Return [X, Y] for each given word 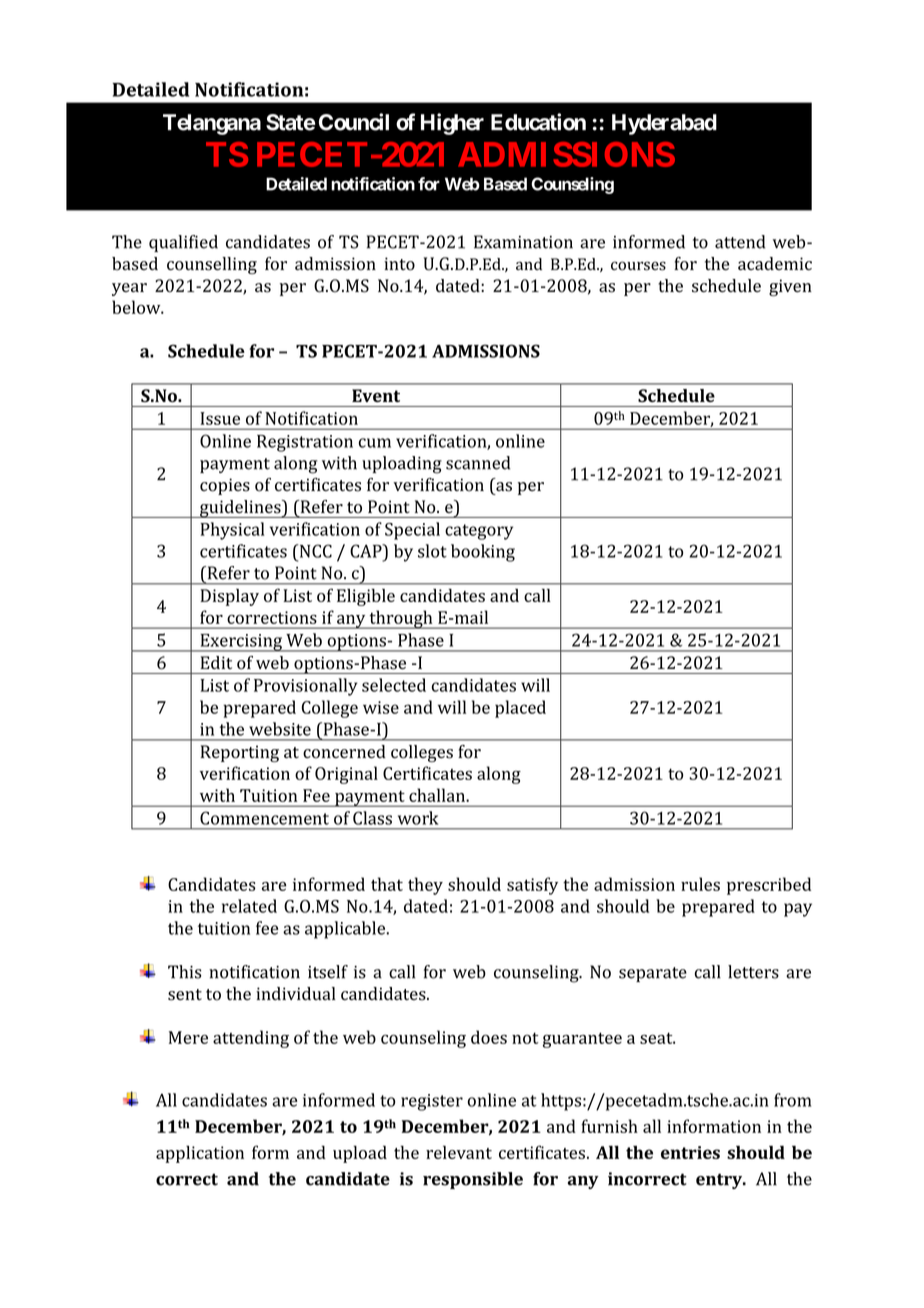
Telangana [212, 124]
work [418, 818]
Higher [452, 124]
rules [700, 884]
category [479, 532]
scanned [478, 463]
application [200, 1154]
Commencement [264, 818]
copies [225, 486]
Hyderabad [664, 124]
